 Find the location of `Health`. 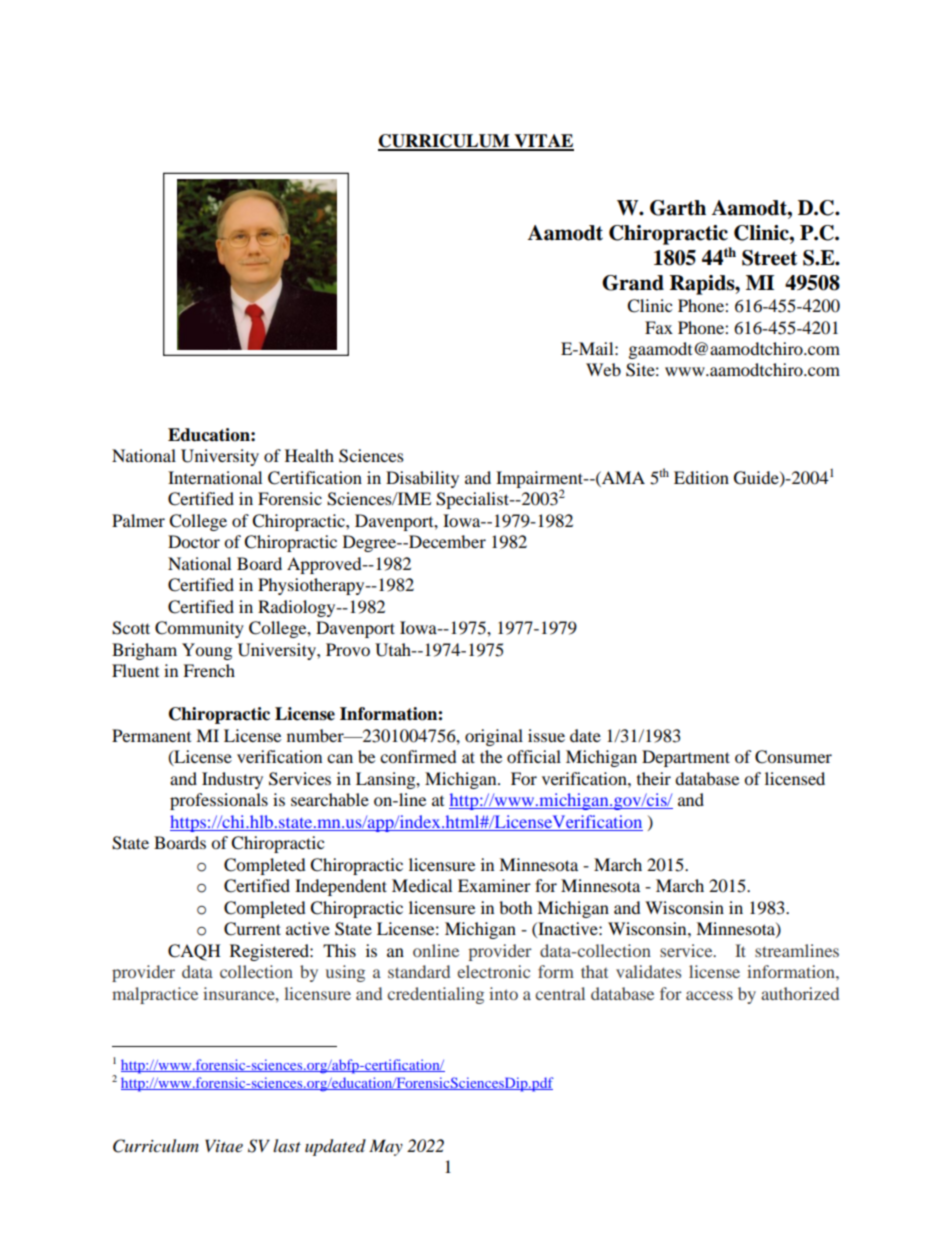

Health is located at coordinates (309, 455).
